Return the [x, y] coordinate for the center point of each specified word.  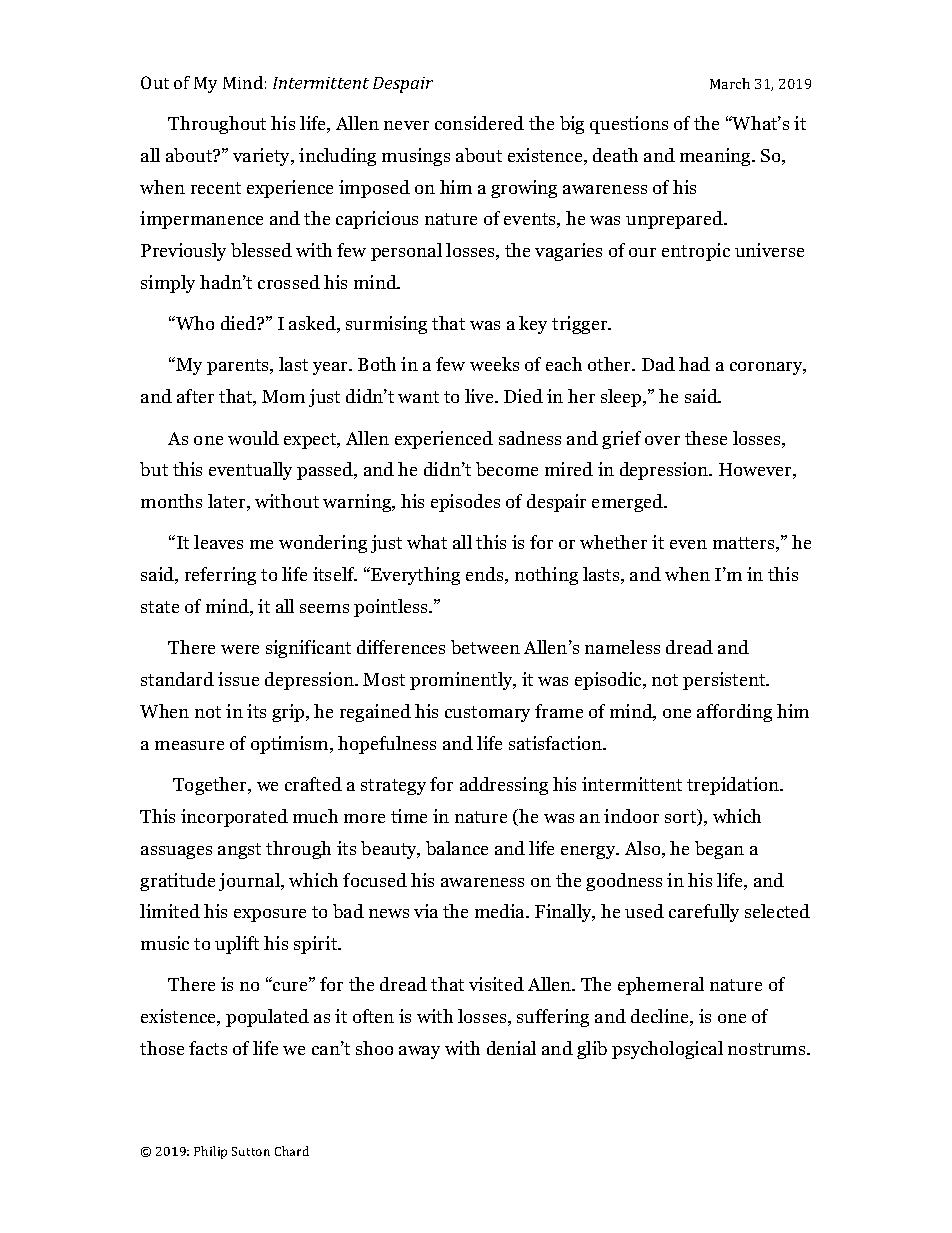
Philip [210, 1152]
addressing [504, 786]
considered [479, 123]
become [507, 469]
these [706, 438]
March [730, 83]
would [253, 438]
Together [211, 786]
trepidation [734, 786]
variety [263, 157]
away [419, 1052]
